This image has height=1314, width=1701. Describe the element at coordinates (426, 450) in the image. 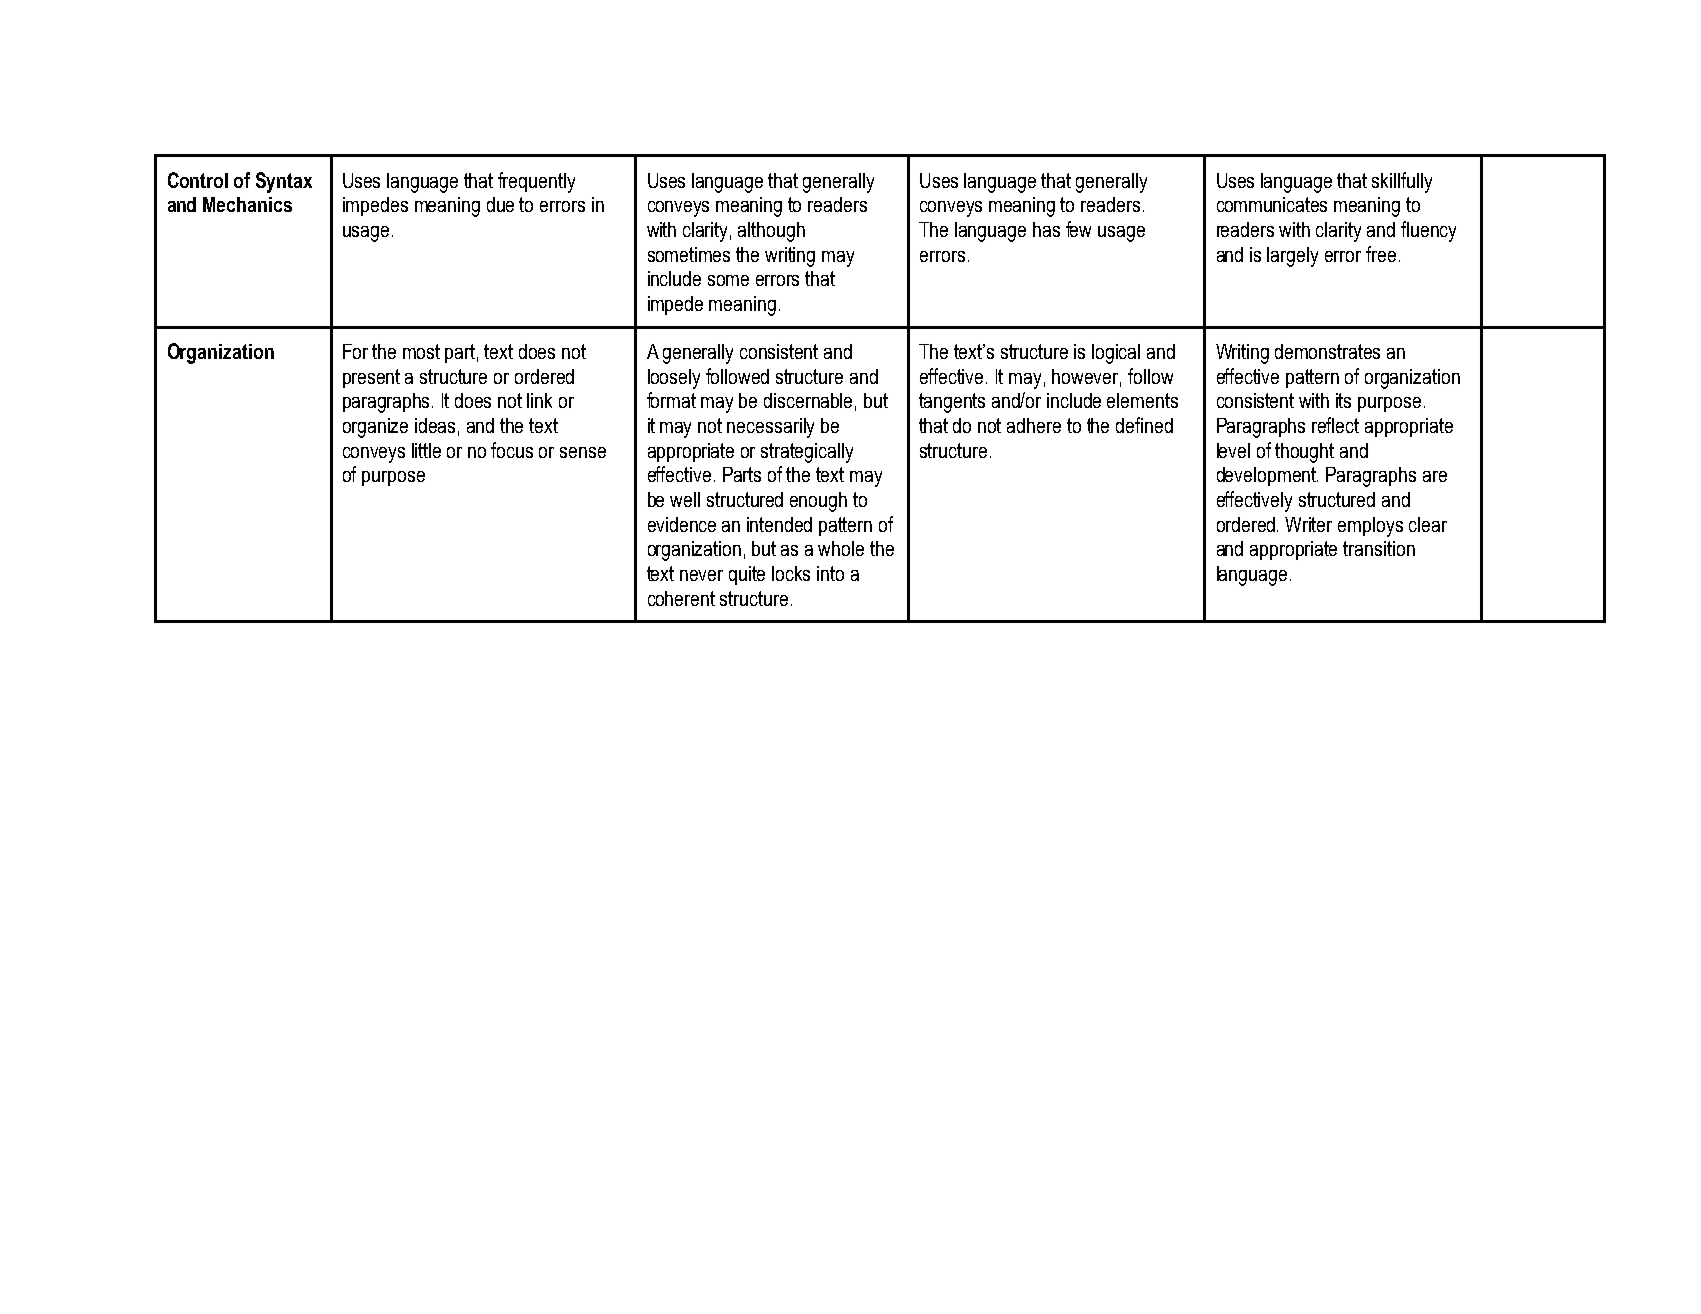

I see `little` at that location.
